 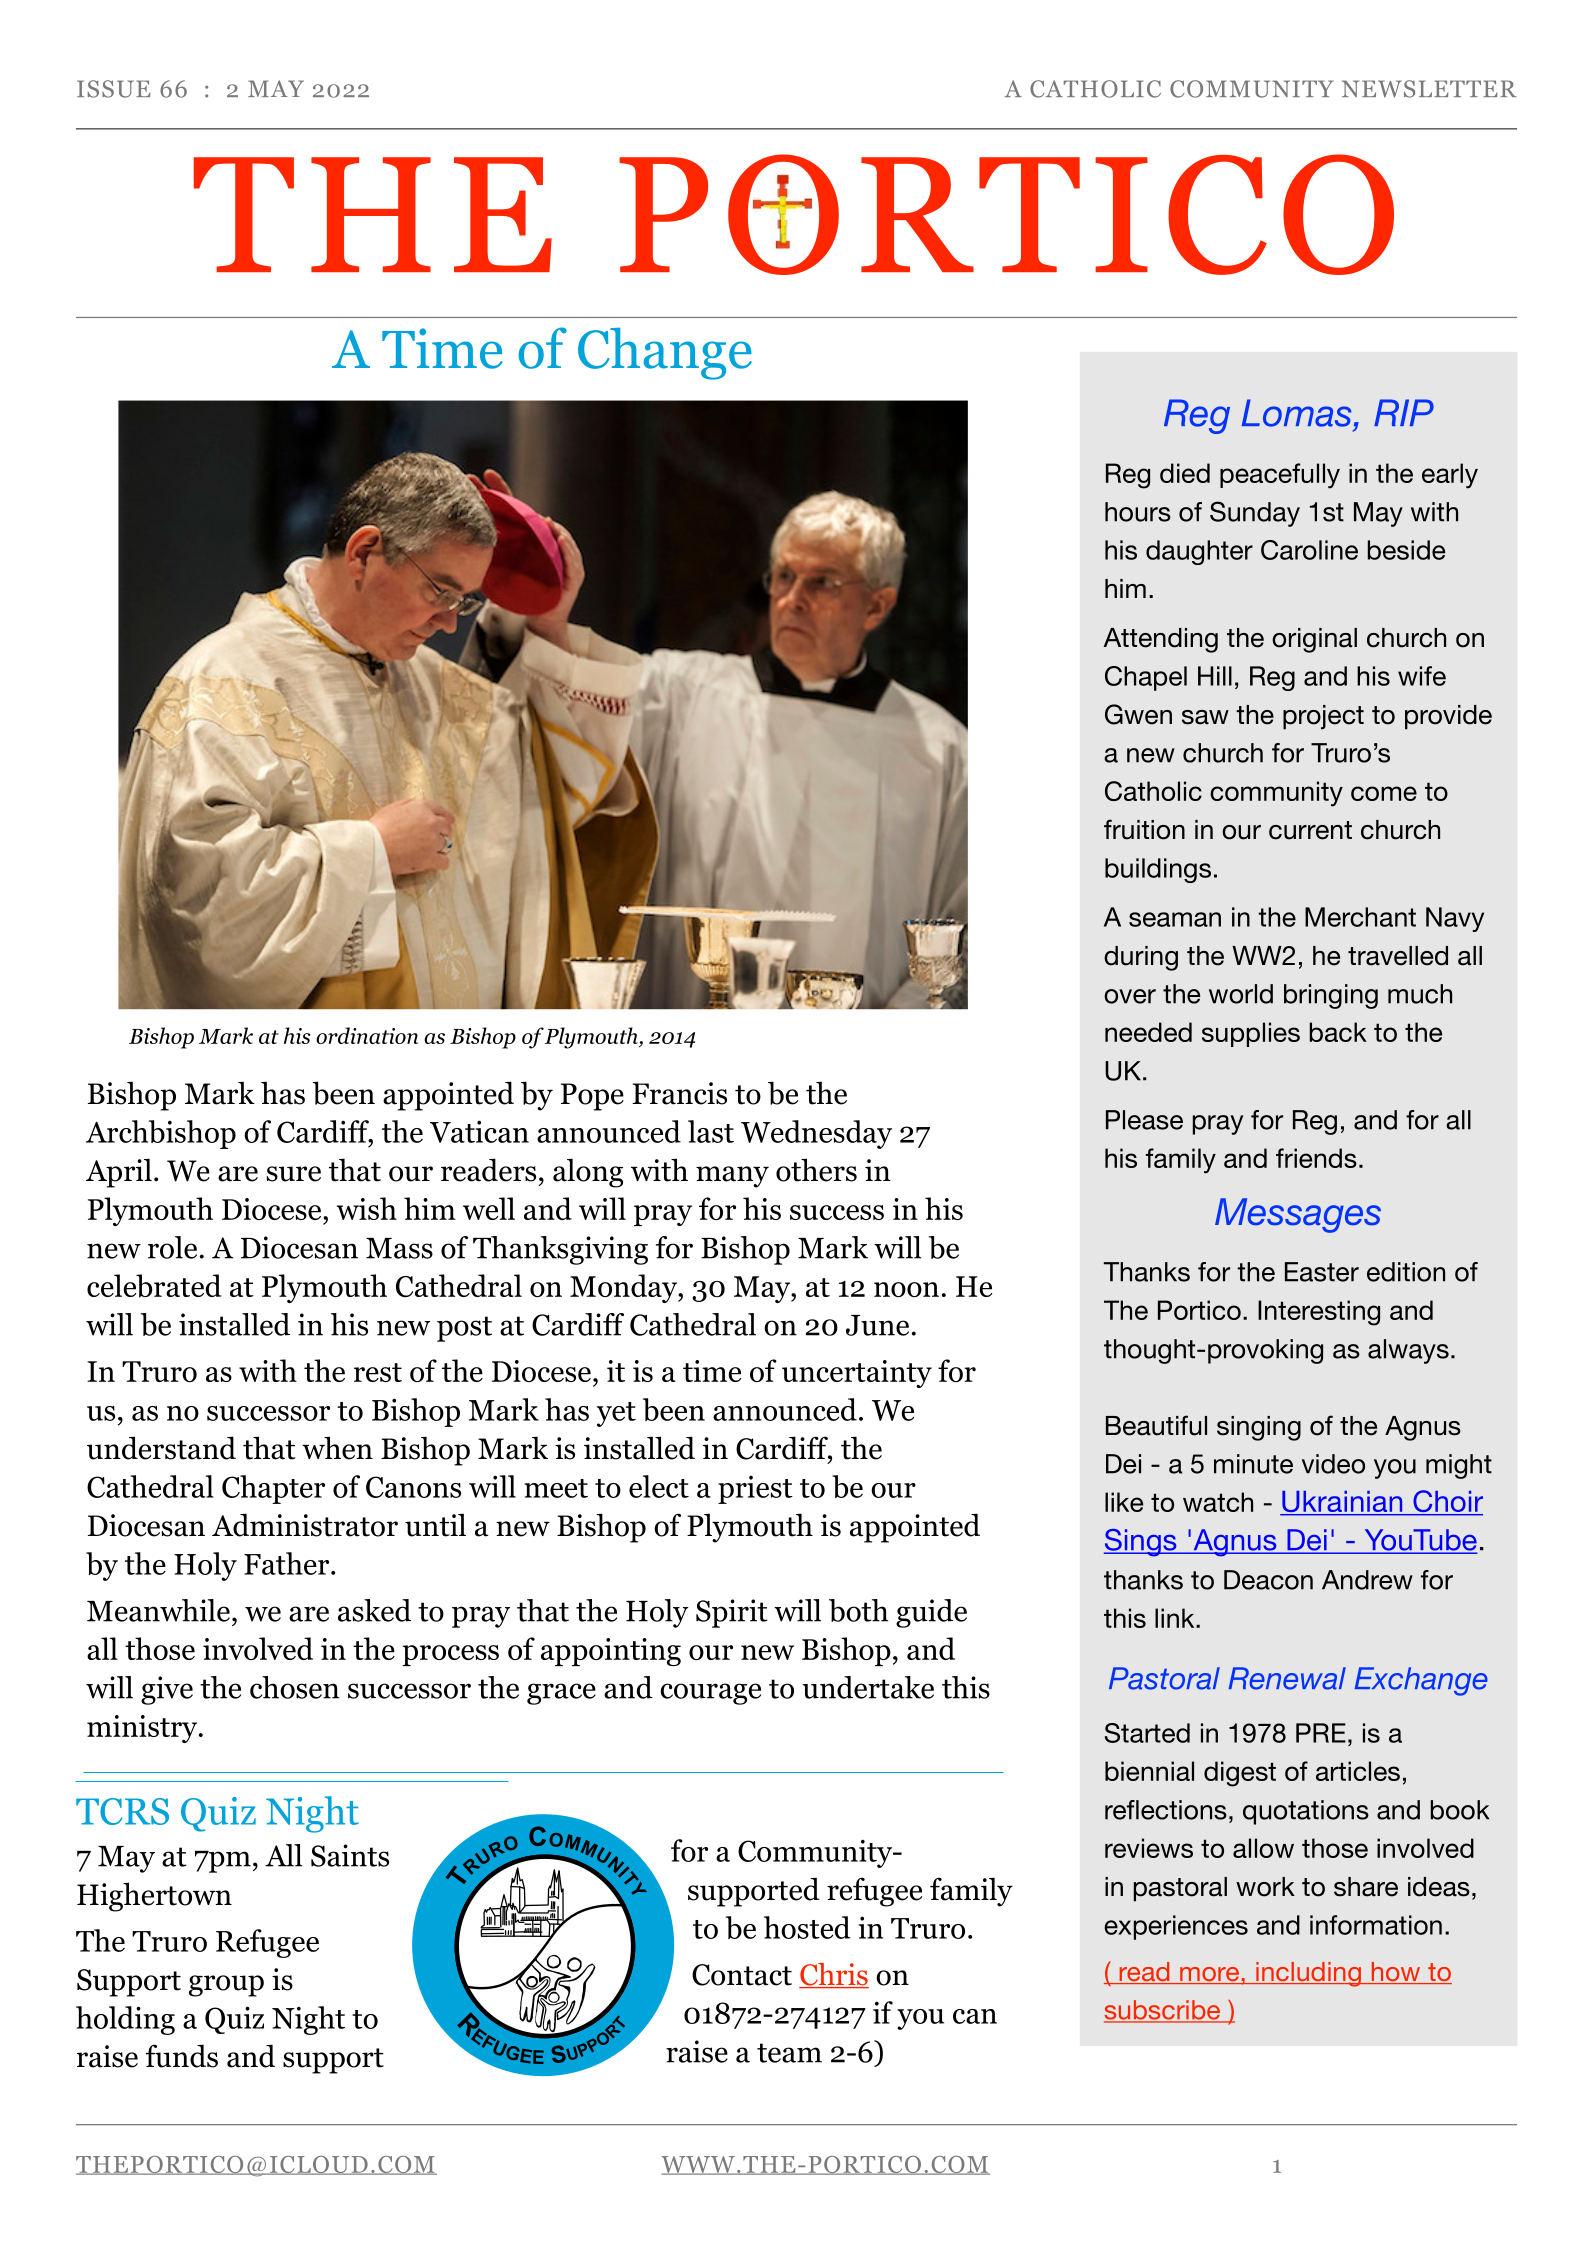 What do you see at coordinates (1338, 1032) in the screenshot?
I see `back` at bounding box center [1338, 1032].
